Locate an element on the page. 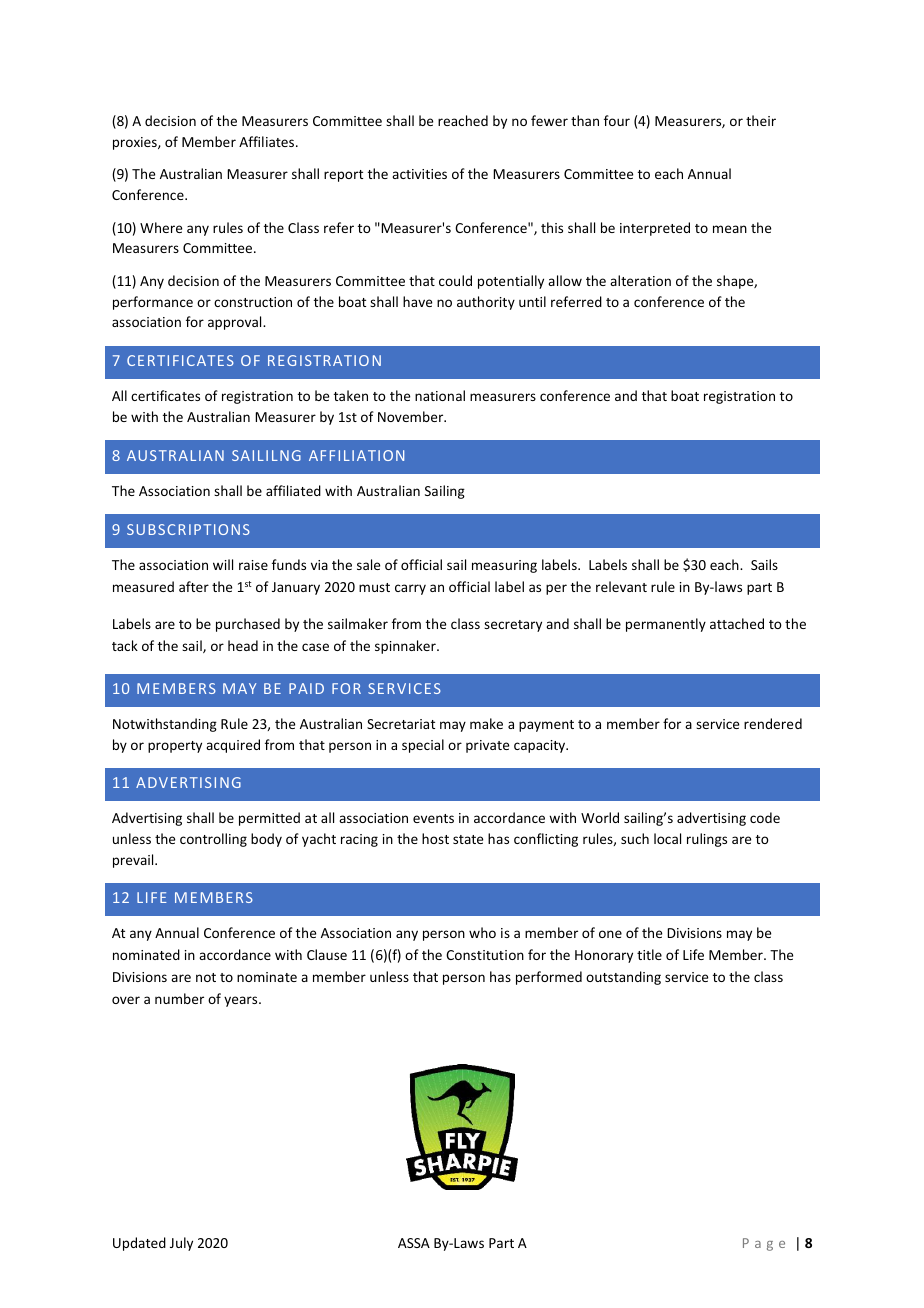  their is located at coordinates (761, 120).
